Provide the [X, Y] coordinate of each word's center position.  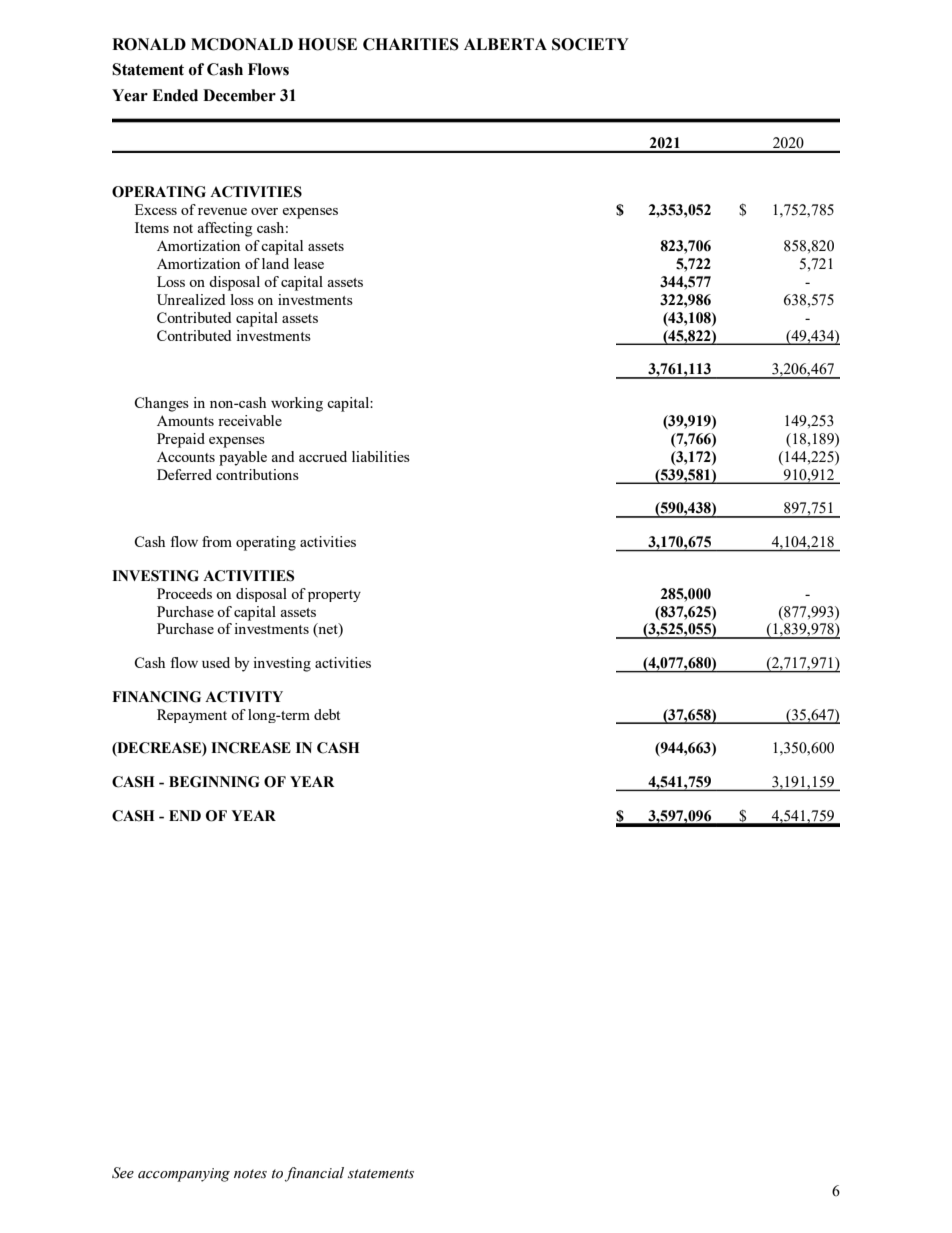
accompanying [184, 1175]
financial [314, 1174]
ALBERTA [505, 44]
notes [250, 1174]
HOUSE [327, 44]
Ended [175, 95]
